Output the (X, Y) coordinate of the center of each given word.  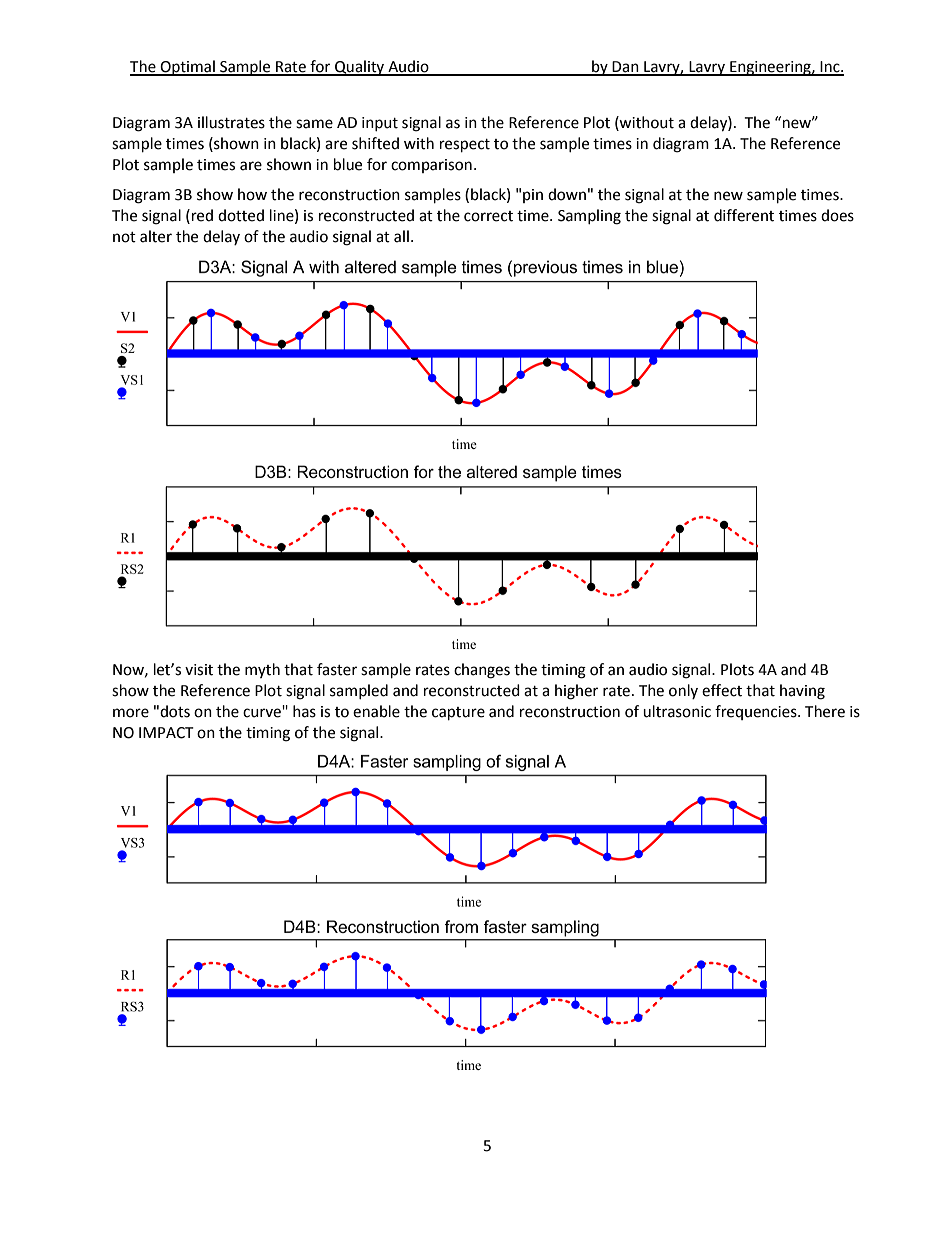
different (744, 215)
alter (156, 236)
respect (465, 146)
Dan (626, 68)
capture (458, 714)
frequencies (757, 712)
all (401, 236)
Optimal (188, 68)
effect (722, 690)
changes (482, 671)
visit (199, 670)
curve (263, 712)
